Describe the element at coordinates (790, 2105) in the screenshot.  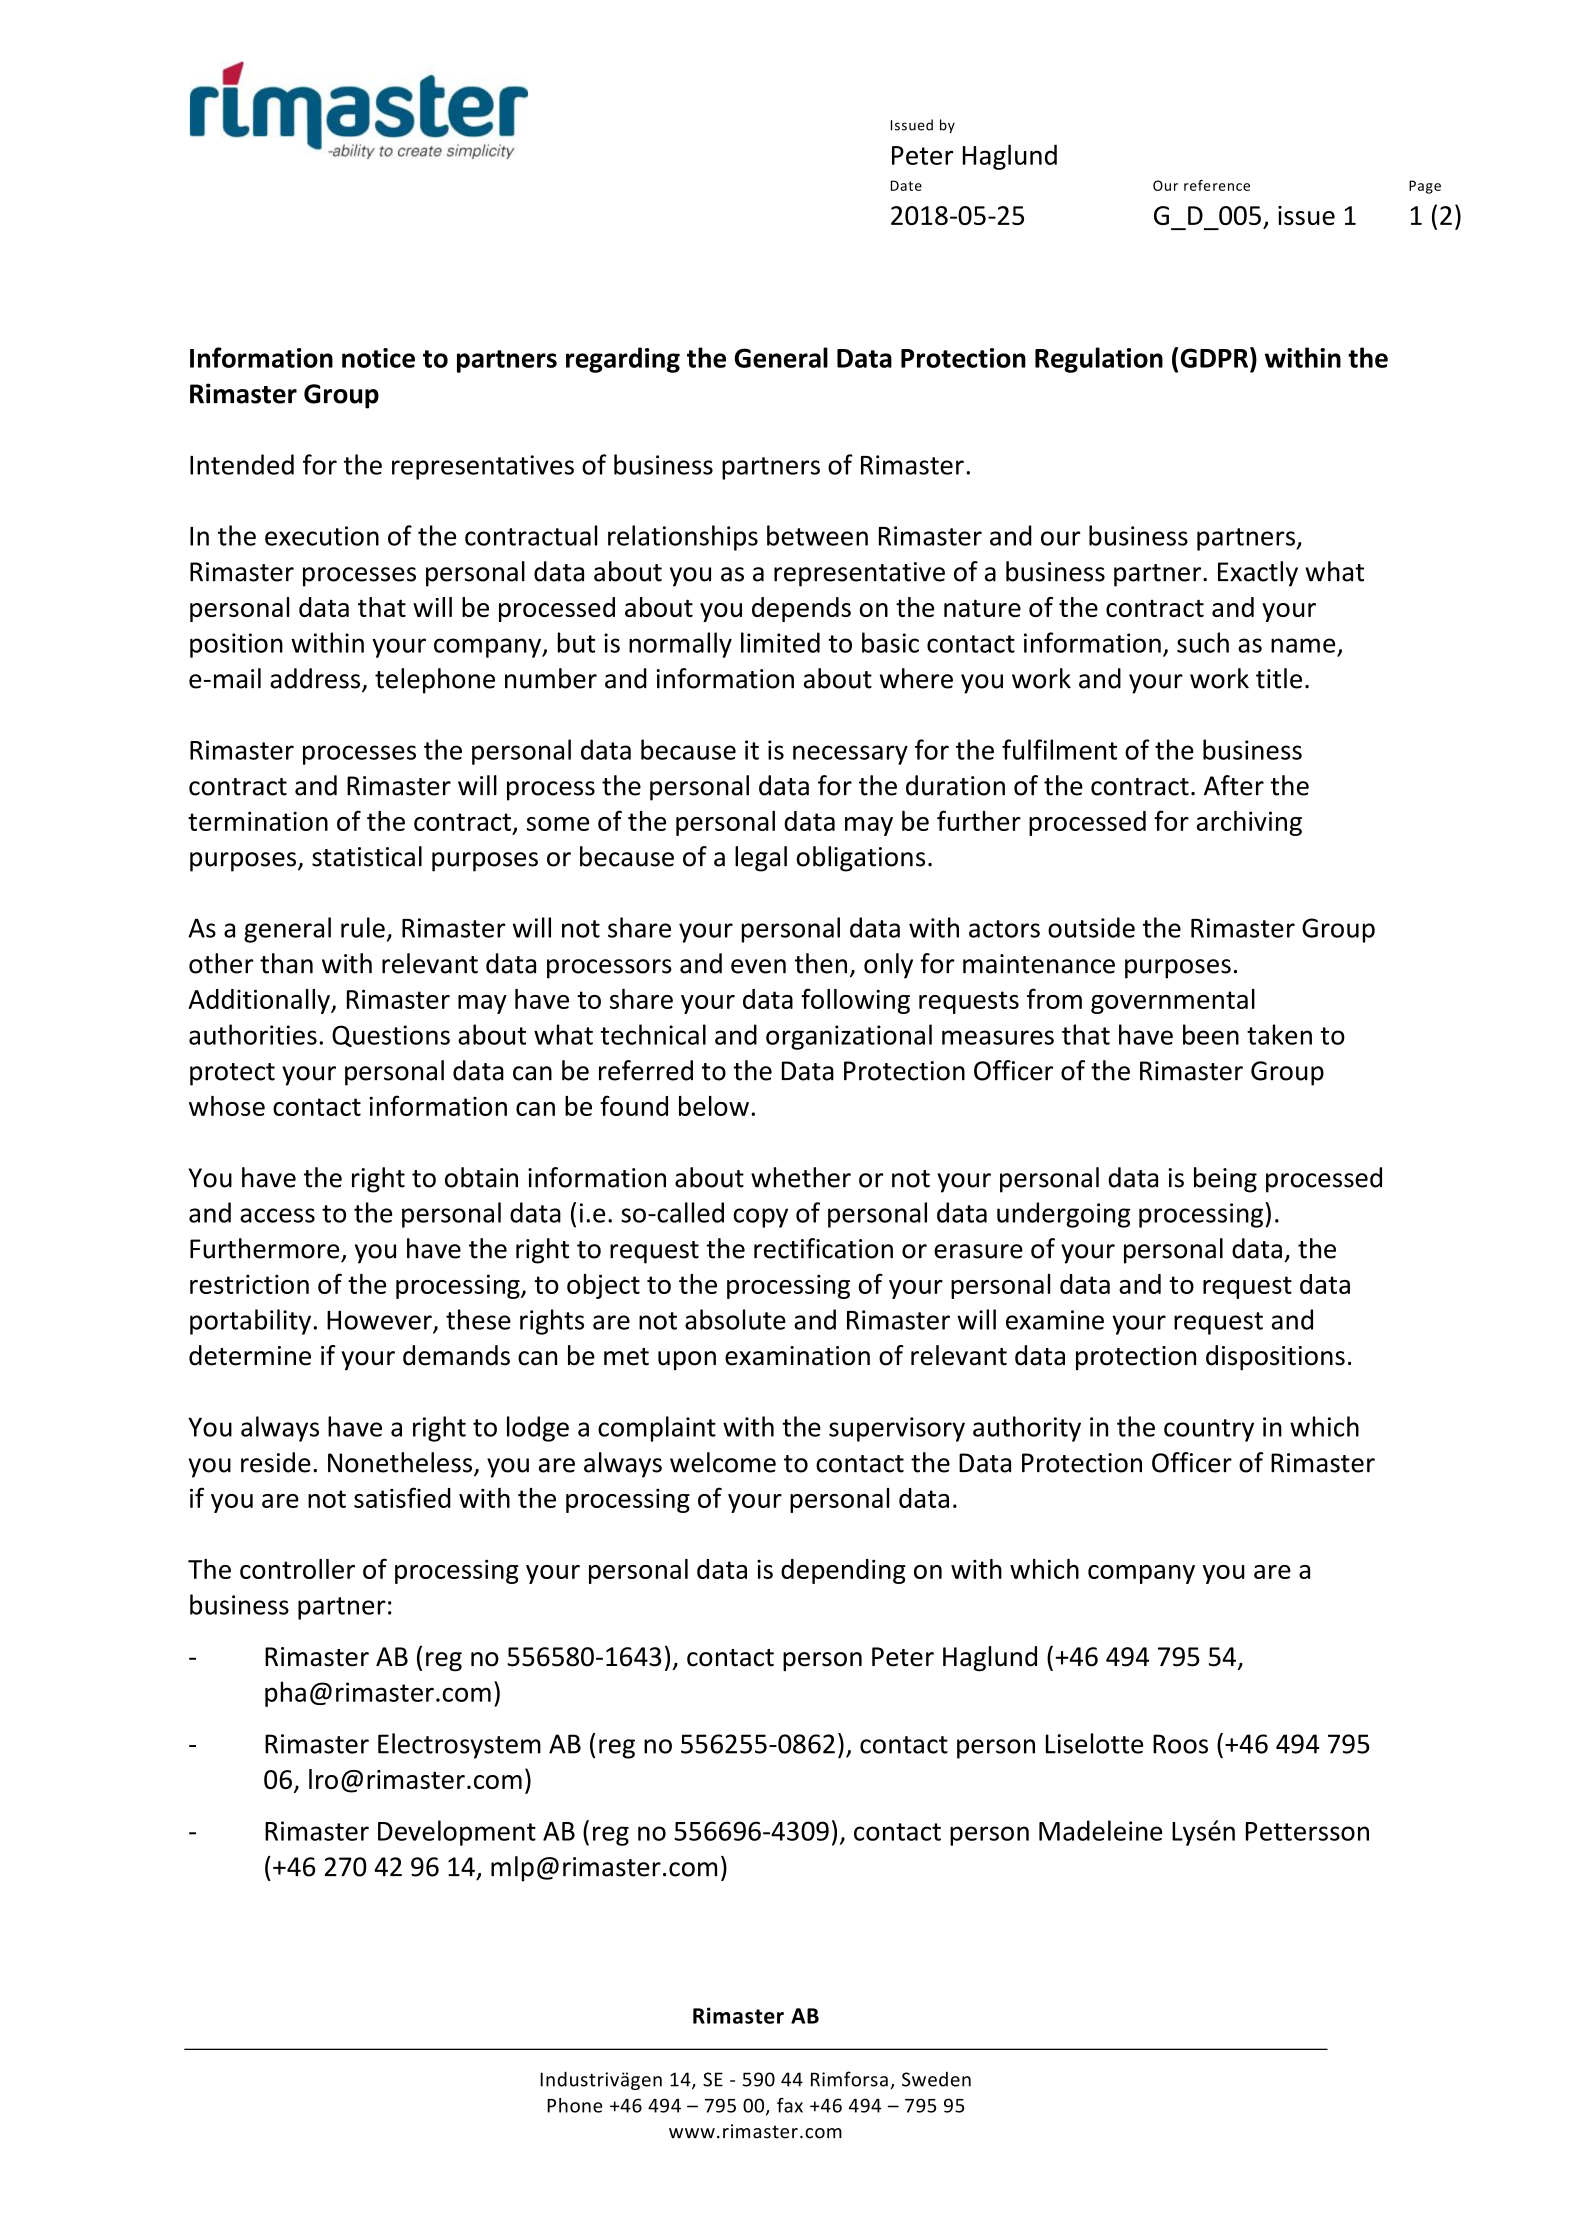
I see `fax` at that location.
